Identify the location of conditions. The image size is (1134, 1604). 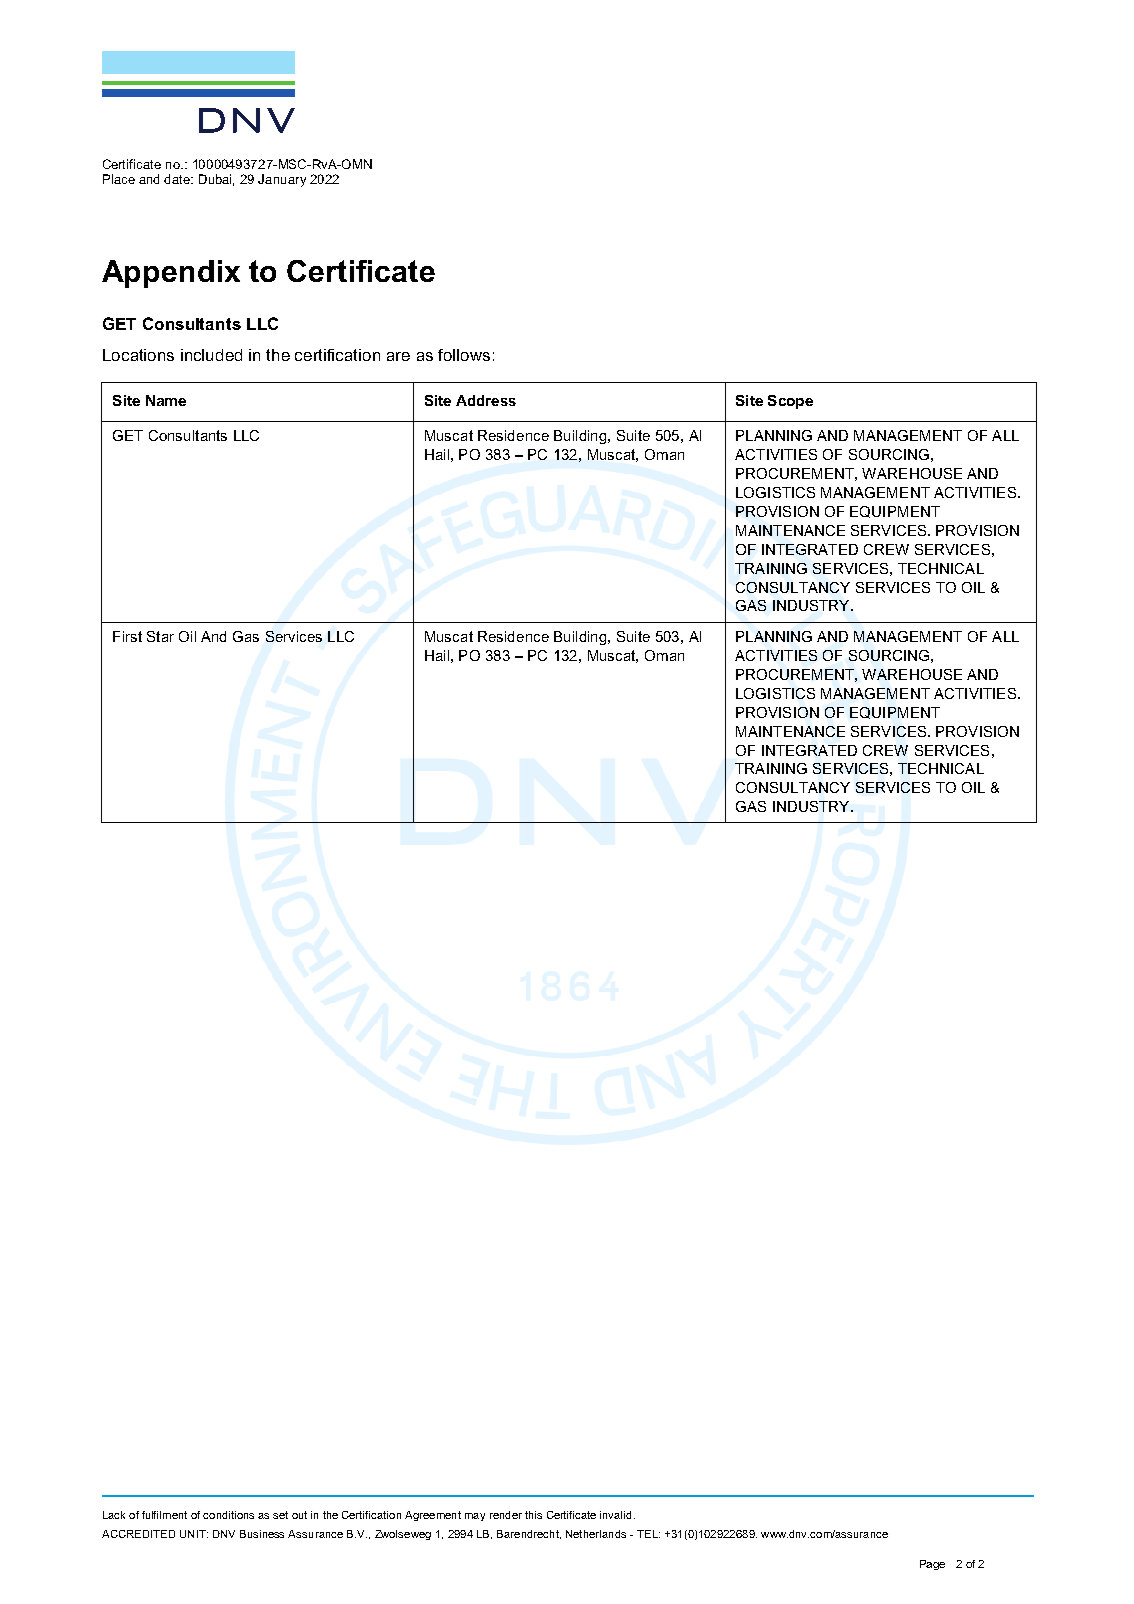
(228, 1515).
